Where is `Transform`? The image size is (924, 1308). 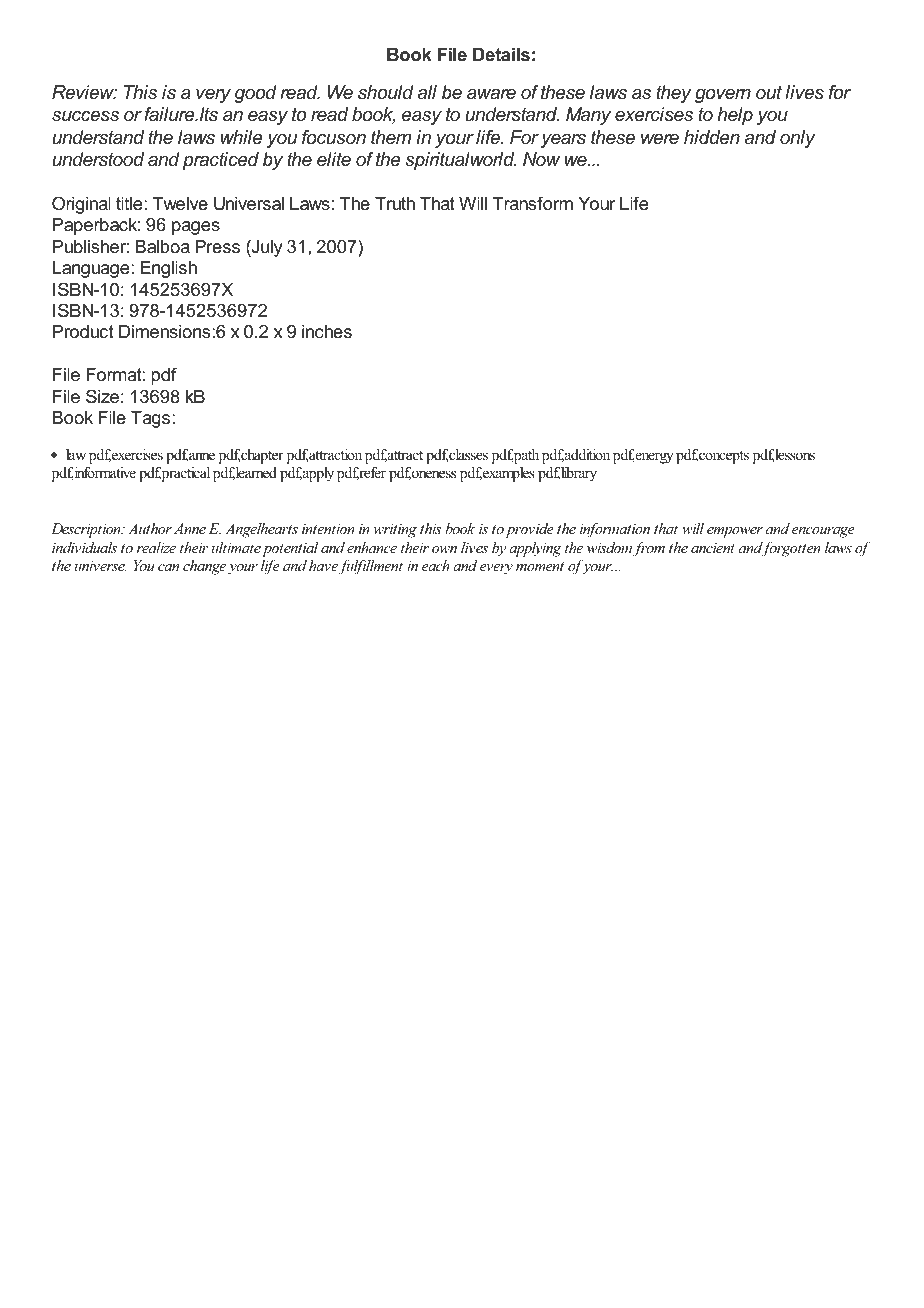 Transform is located at coordinates (533, 203).
